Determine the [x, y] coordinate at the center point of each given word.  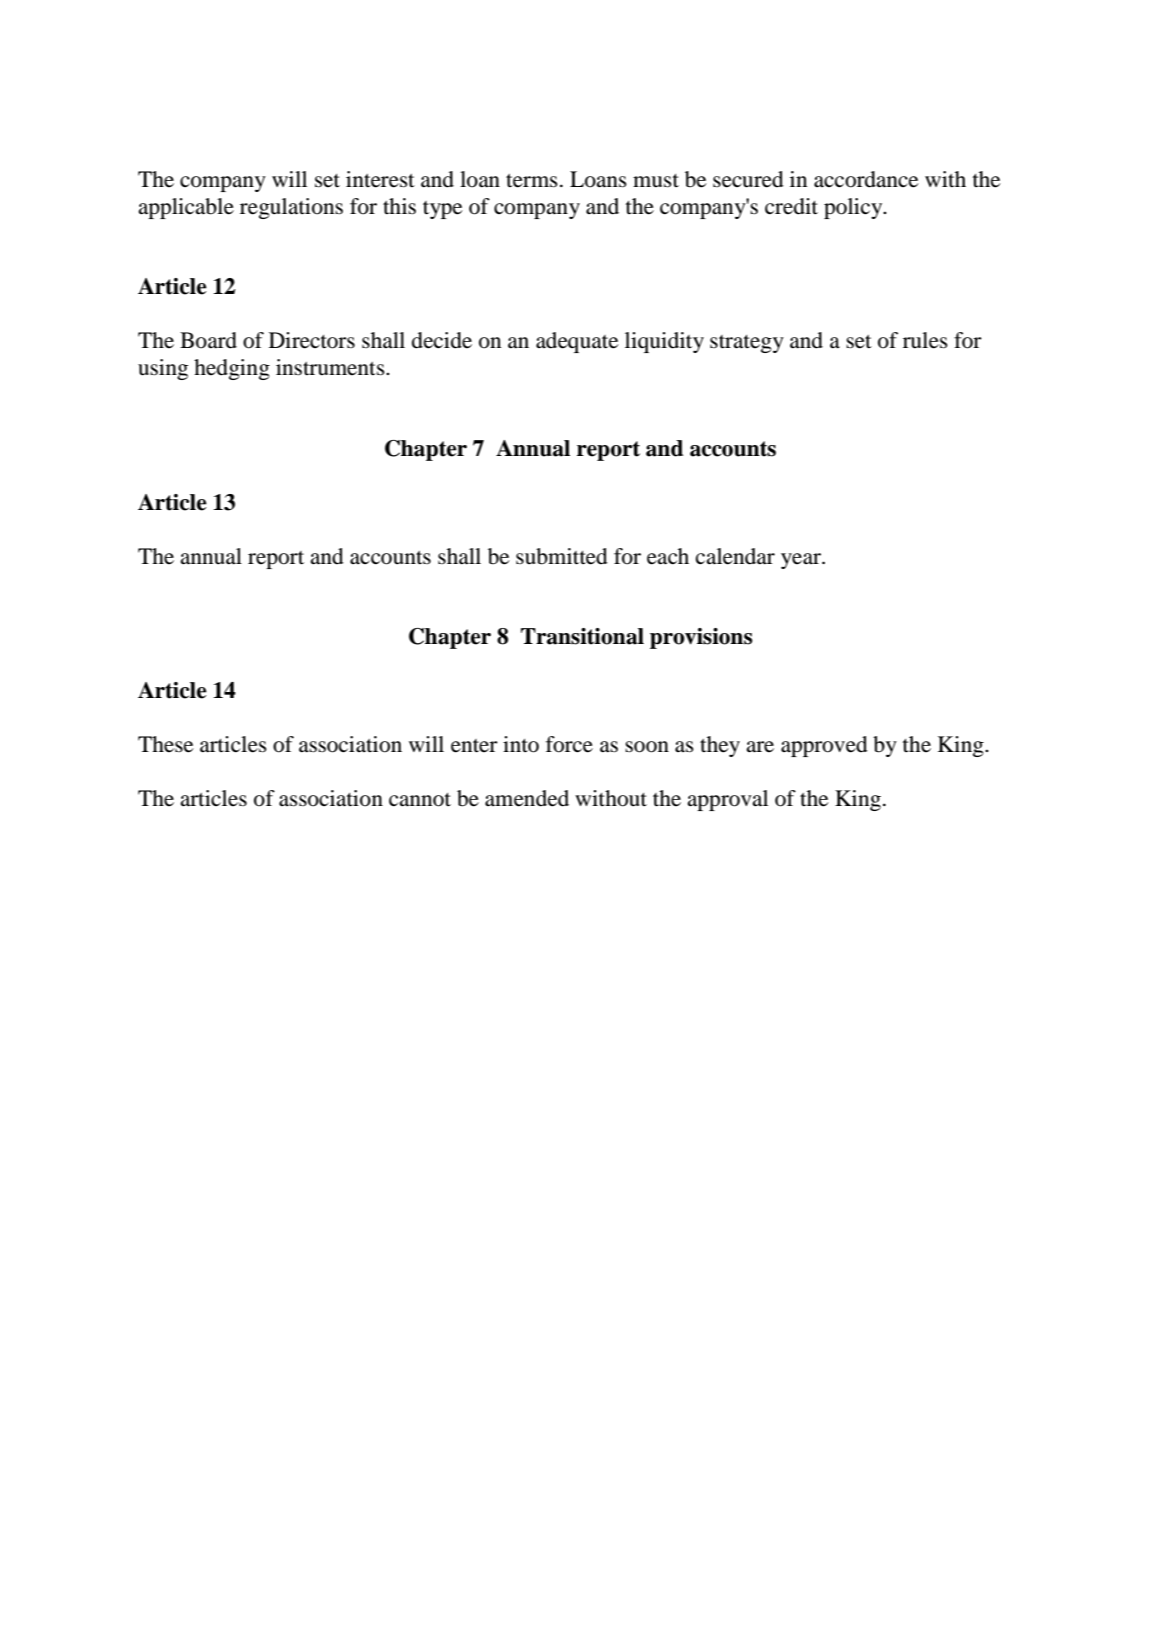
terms [532, 181]
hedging [232, 369]
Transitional [582, 636]
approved [824, 746]
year [802, 561]
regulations [291, 208]
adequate [577, 342]
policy [854, 208]
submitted [562, 556]
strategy [747, 344]
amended [527, 798]
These [165, 744]
